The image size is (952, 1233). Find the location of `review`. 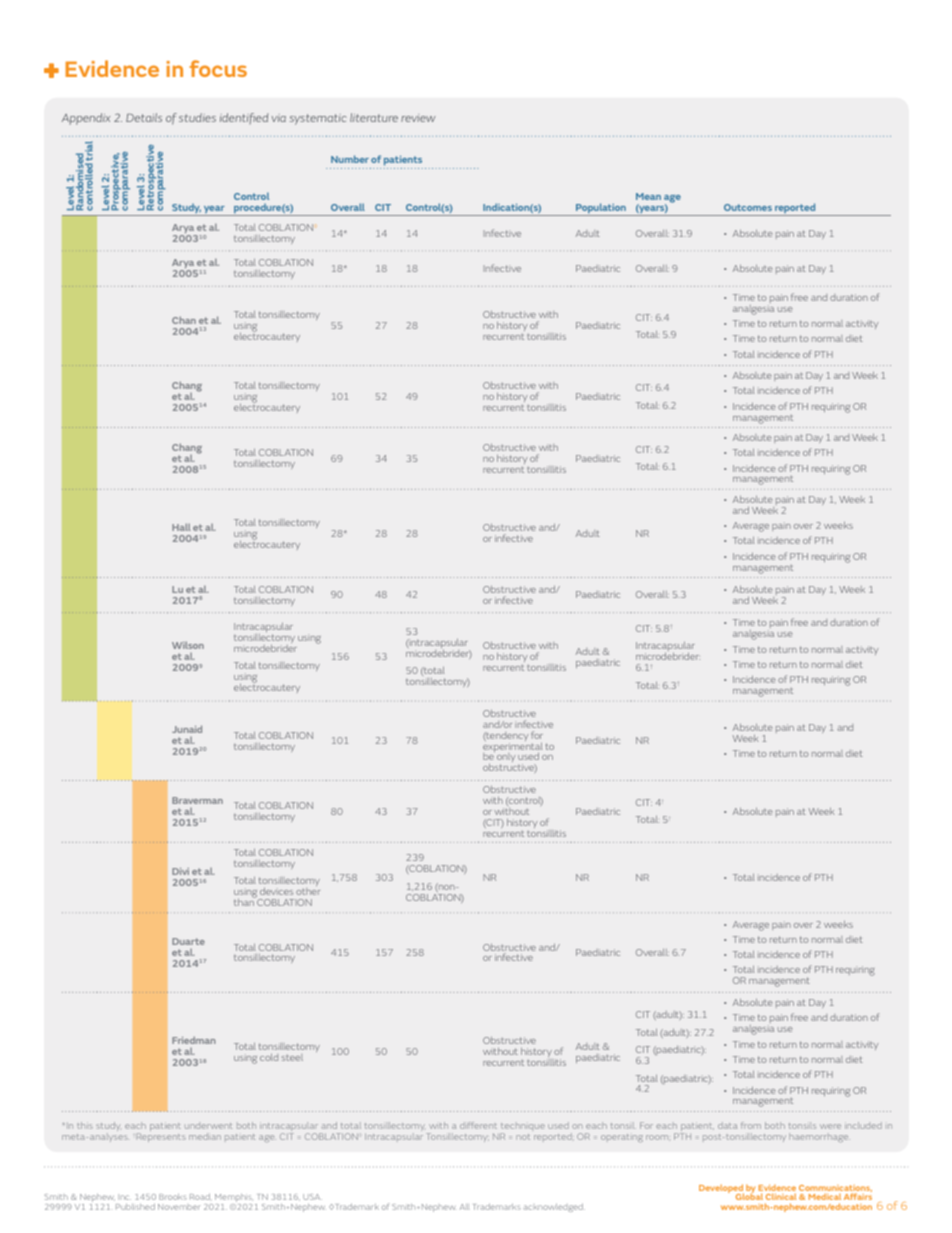

review is located at coordinates (418, 118).
